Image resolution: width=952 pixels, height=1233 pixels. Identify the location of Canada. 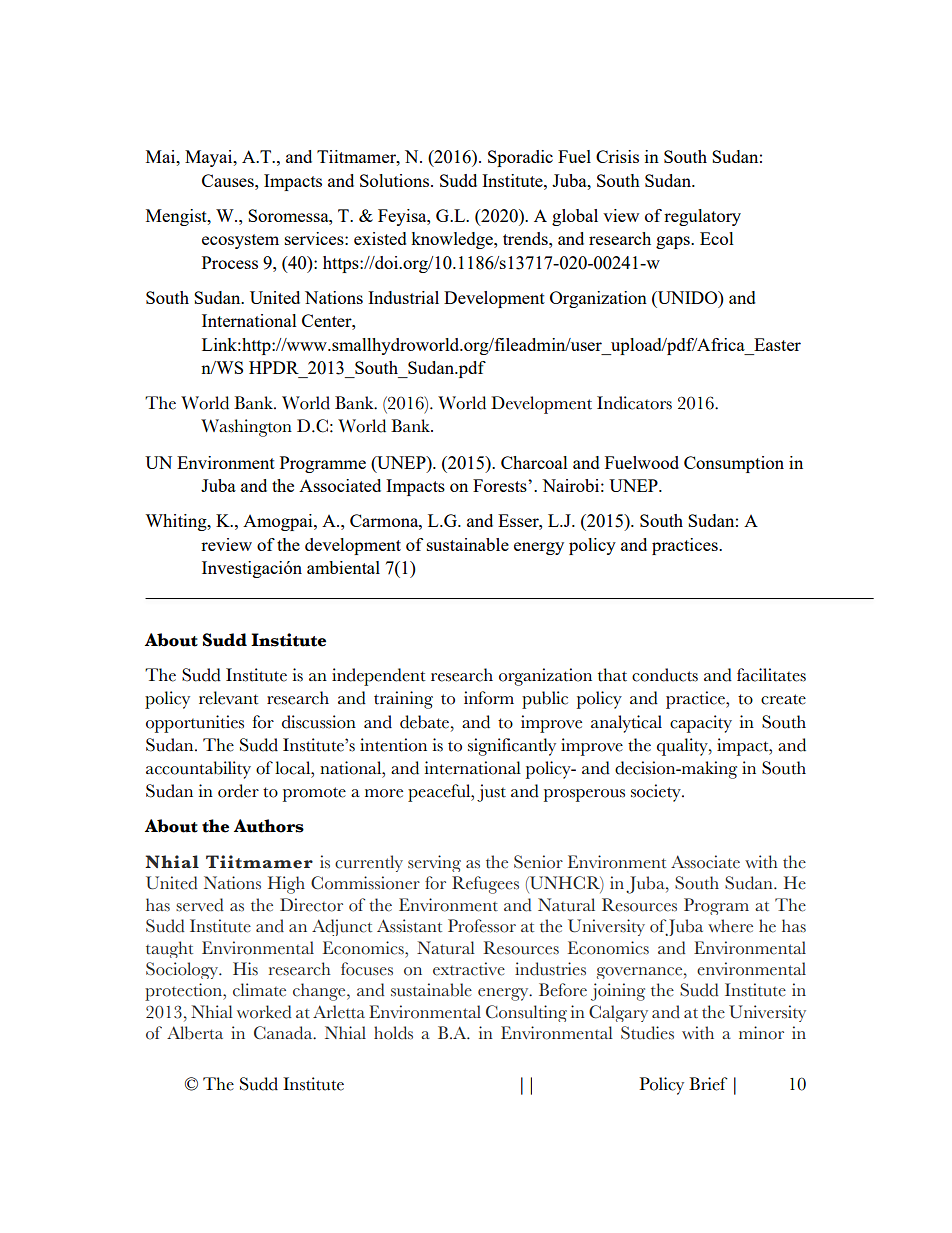
(284, 1033).
